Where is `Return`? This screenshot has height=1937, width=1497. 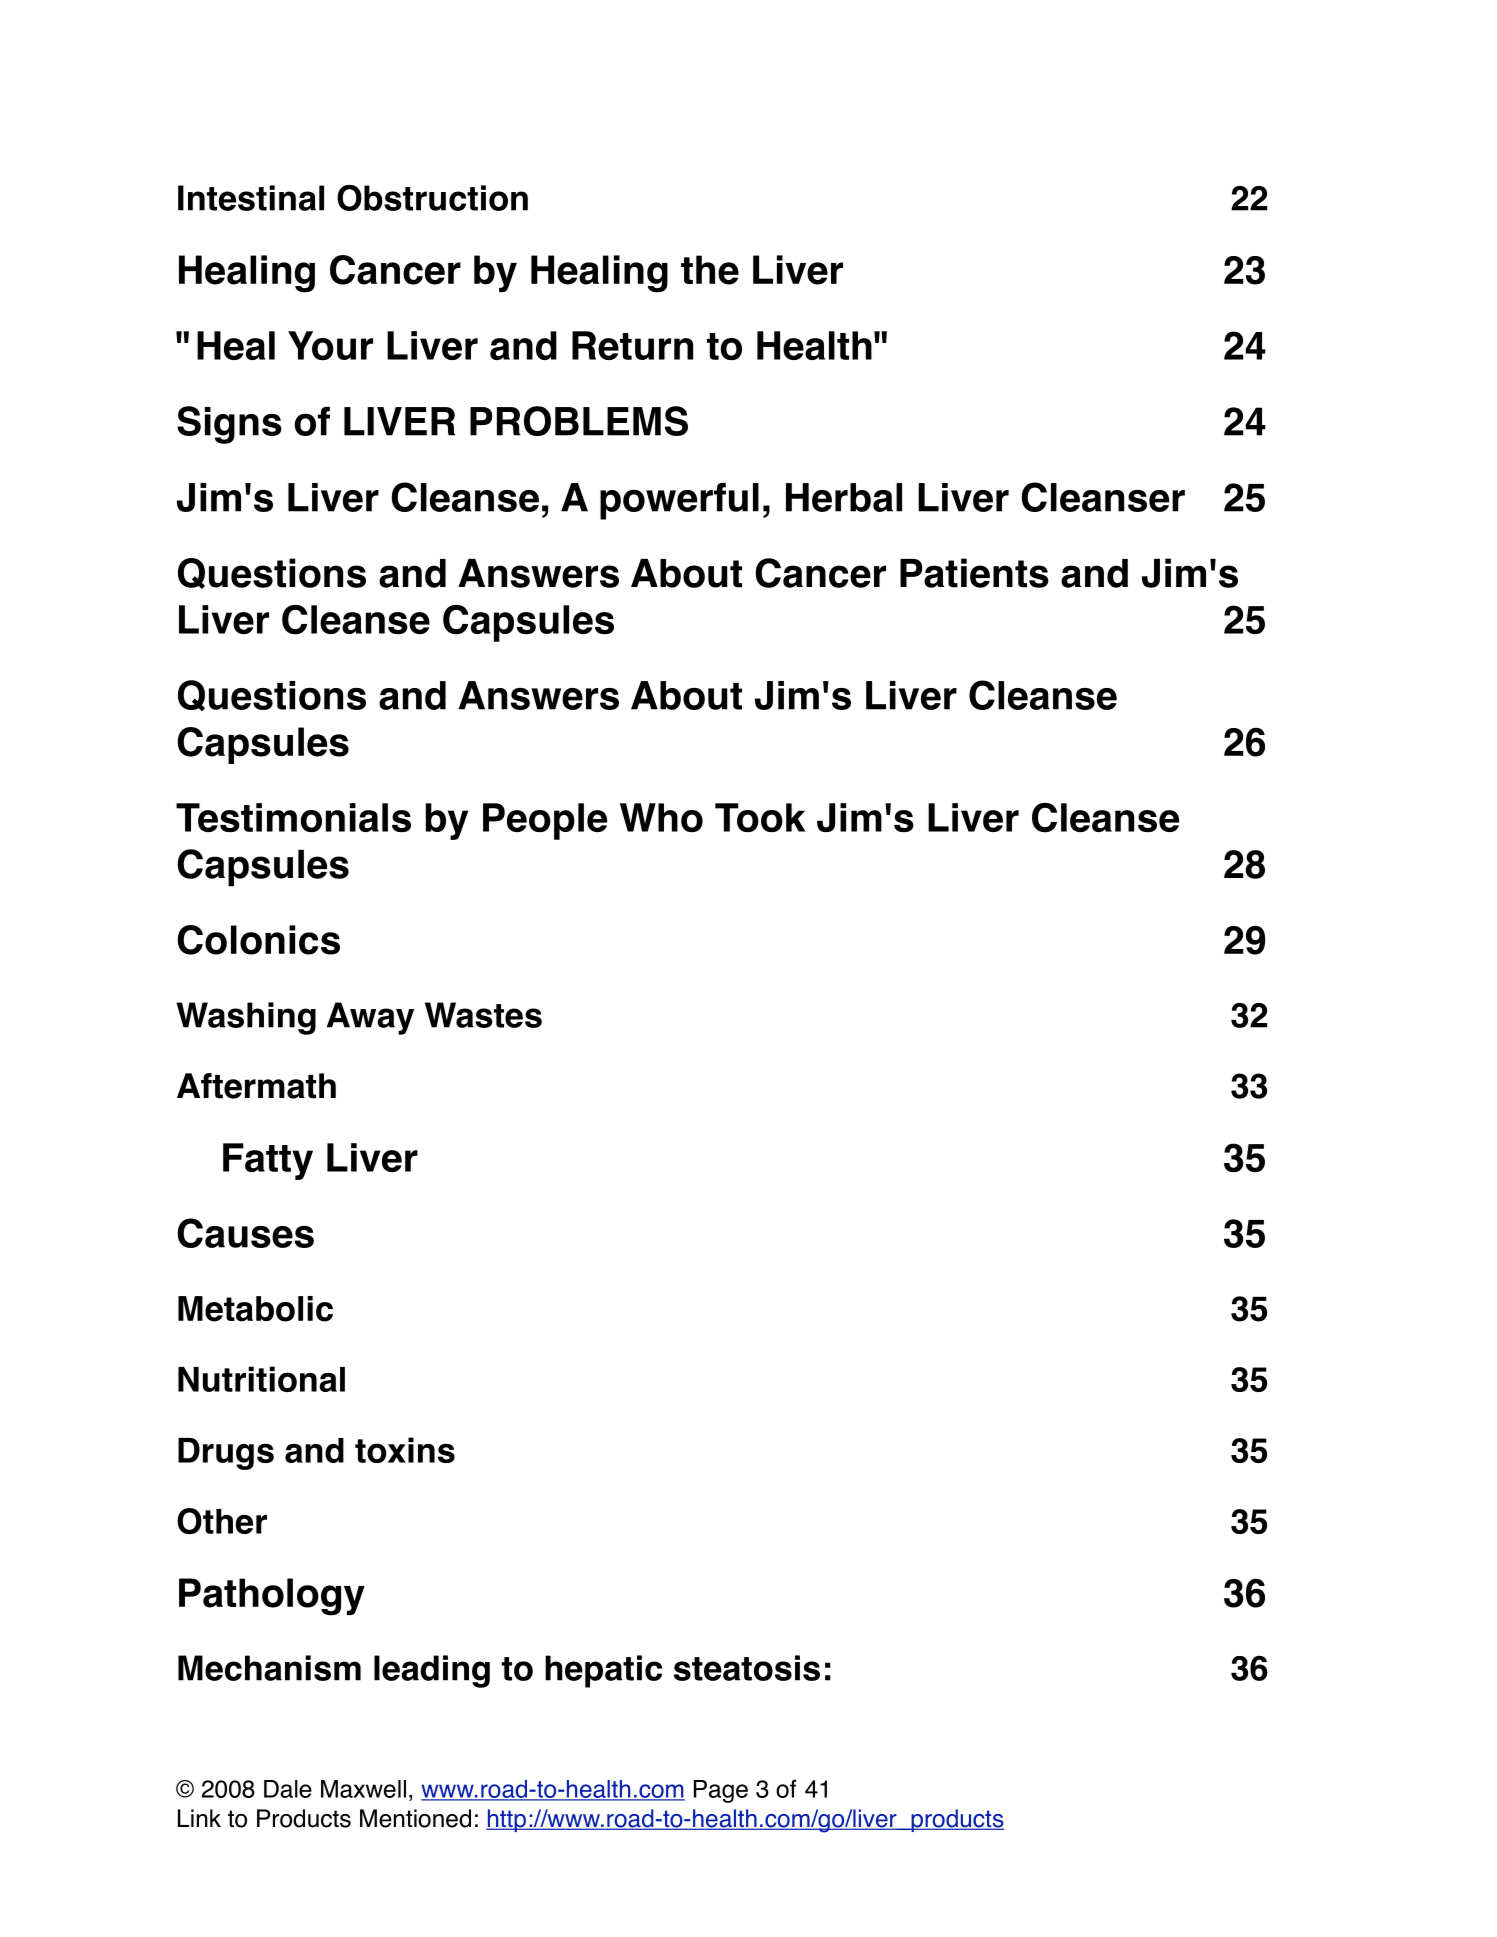 Return is located at coordinates (632, 345).
